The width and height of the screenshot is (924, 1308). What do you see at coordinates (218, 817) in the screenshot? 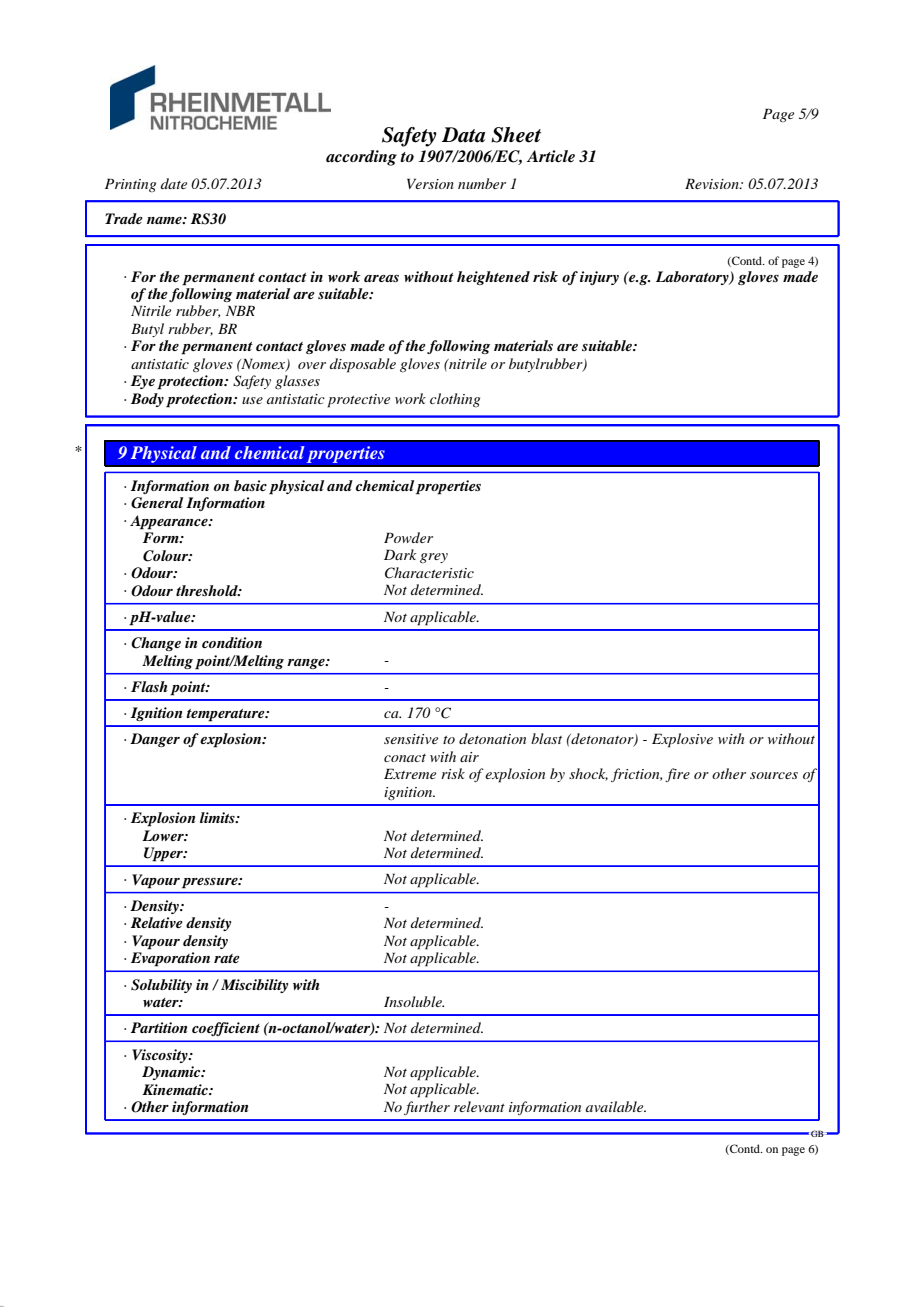
I see `limits` at bounding box center [218, 817].
